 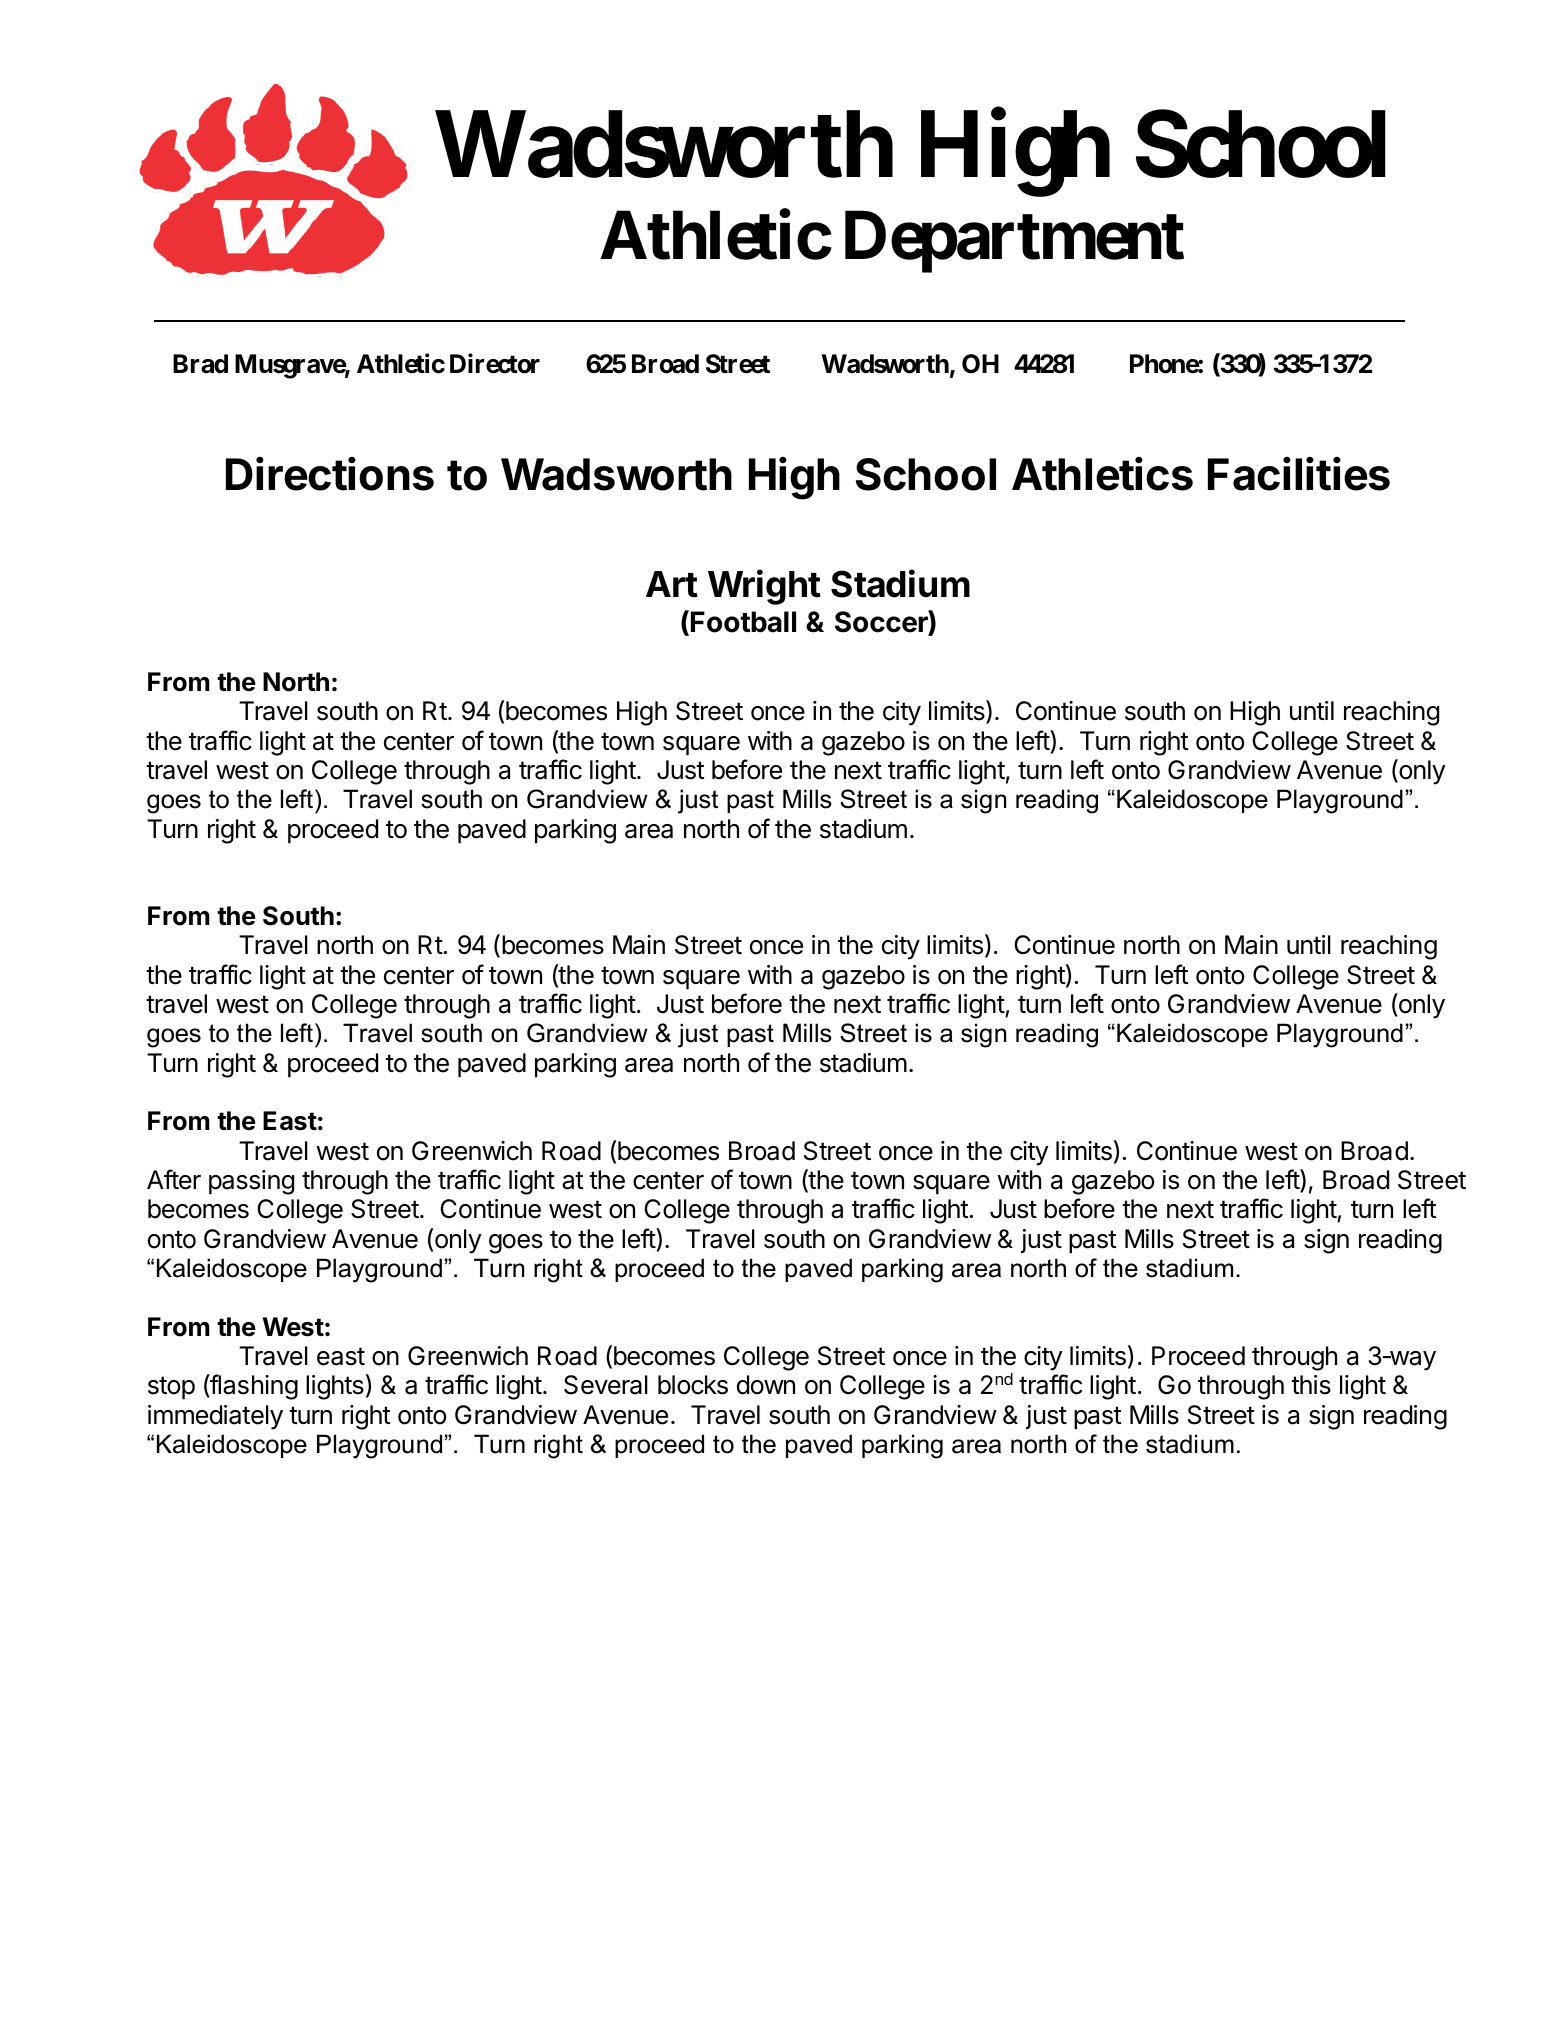 What do you see at coordinates (1014, 242) in the page?
I see `Department` at bounding box center [1014, 242].
